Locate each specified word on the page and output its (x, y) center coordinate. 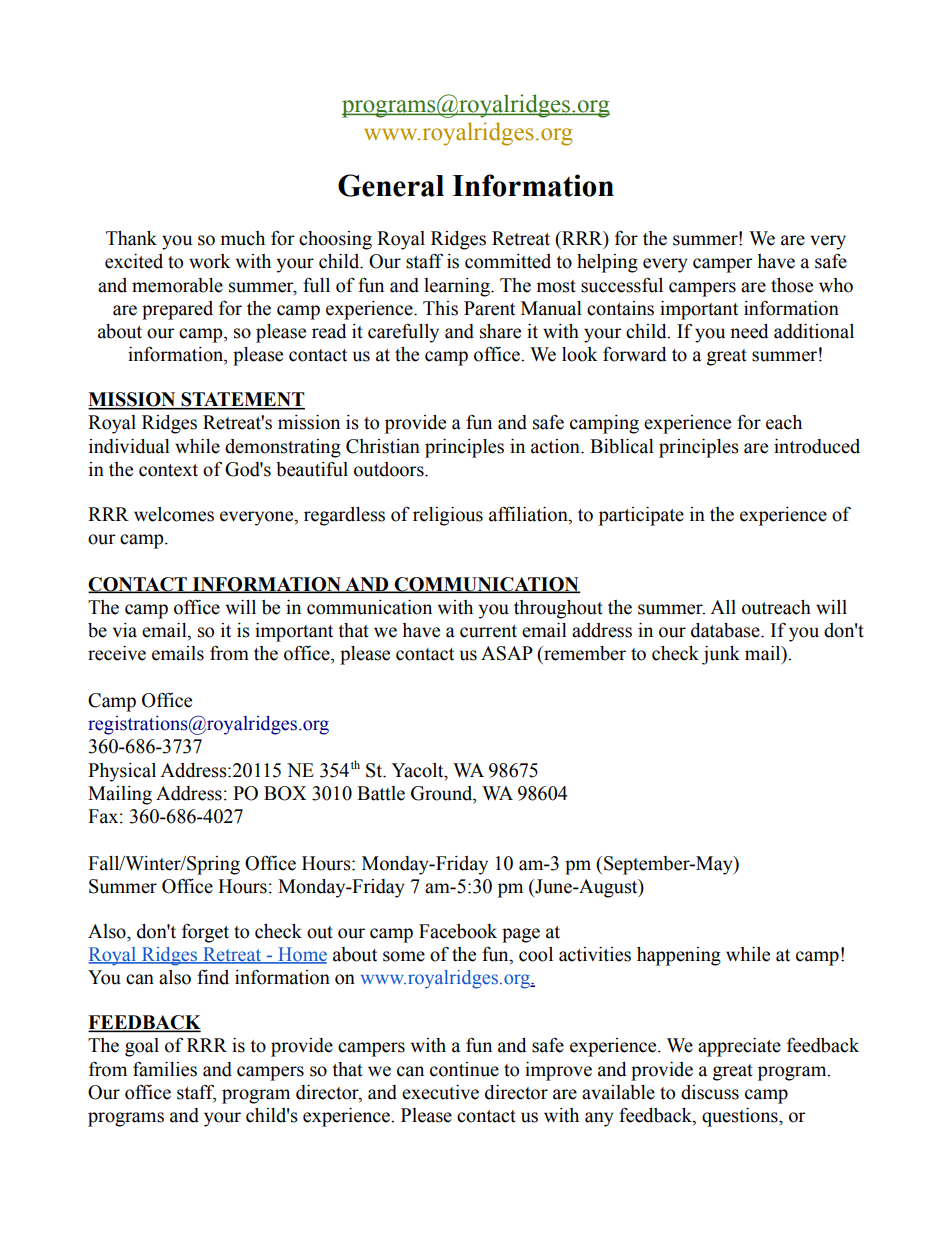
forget (205, 933)
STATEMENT (242, 400)
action (556, 446)
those (792, 285)
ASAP (507, 653)
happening (679, 956)
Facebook (458, 931)
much (243, 238)
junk (721, 655)
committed (508, 261)
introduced (817, 446)
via (125, 630)
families (165, 1069)
